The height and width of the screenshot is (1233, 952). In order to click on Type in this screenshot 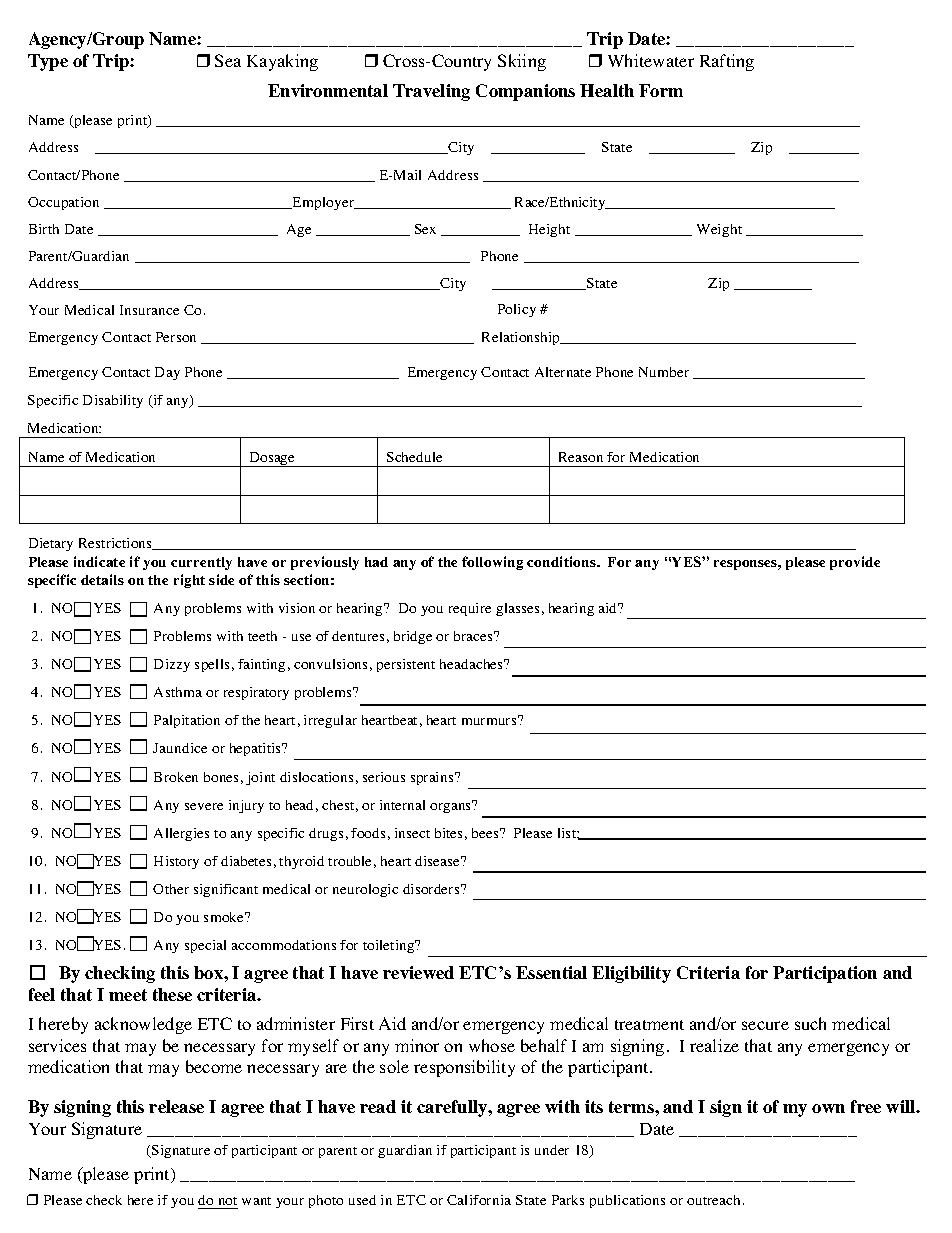, I will do `click(48, 62)`.
